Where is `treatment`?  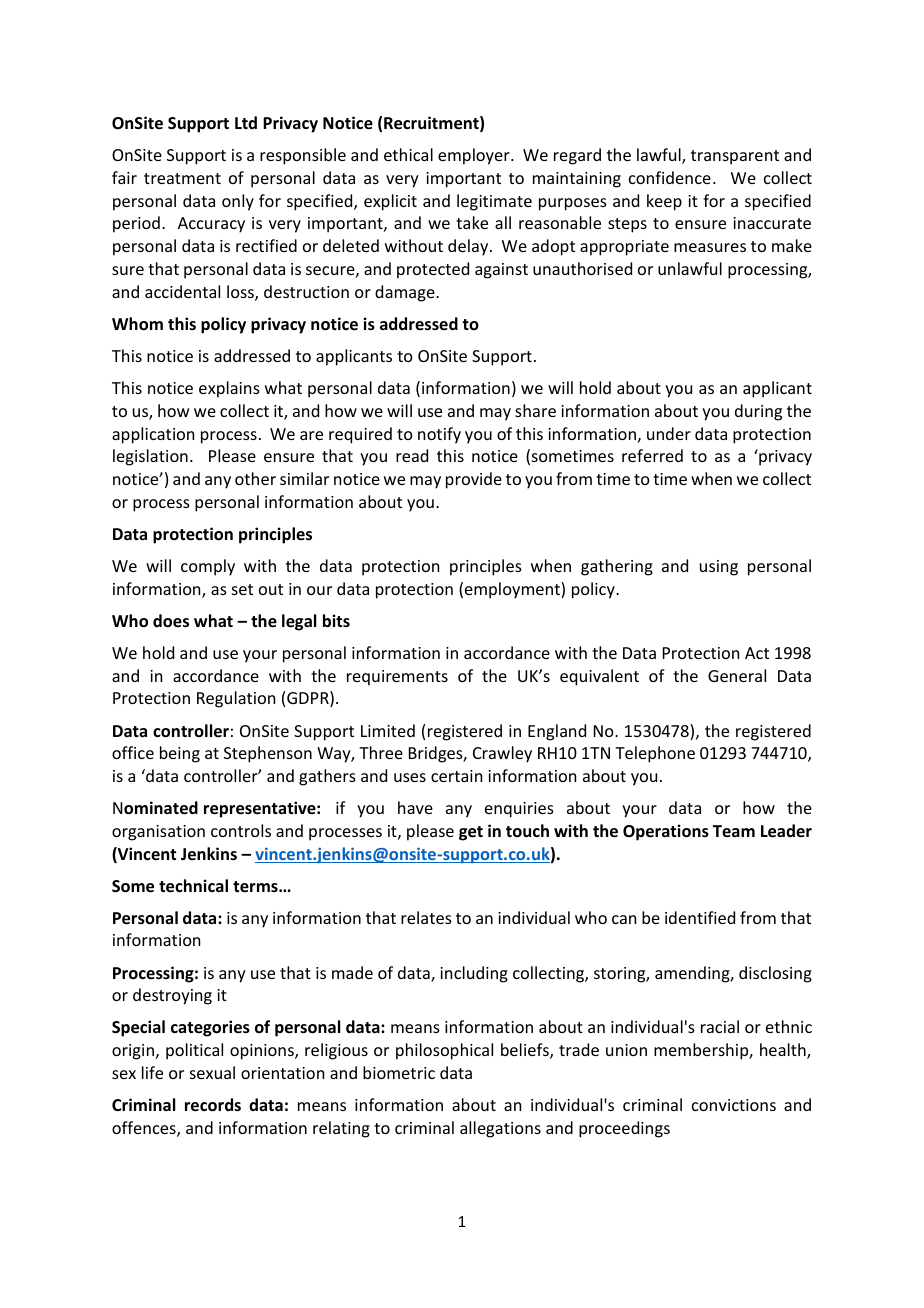
treatment is located at coordinates (182, 178).
